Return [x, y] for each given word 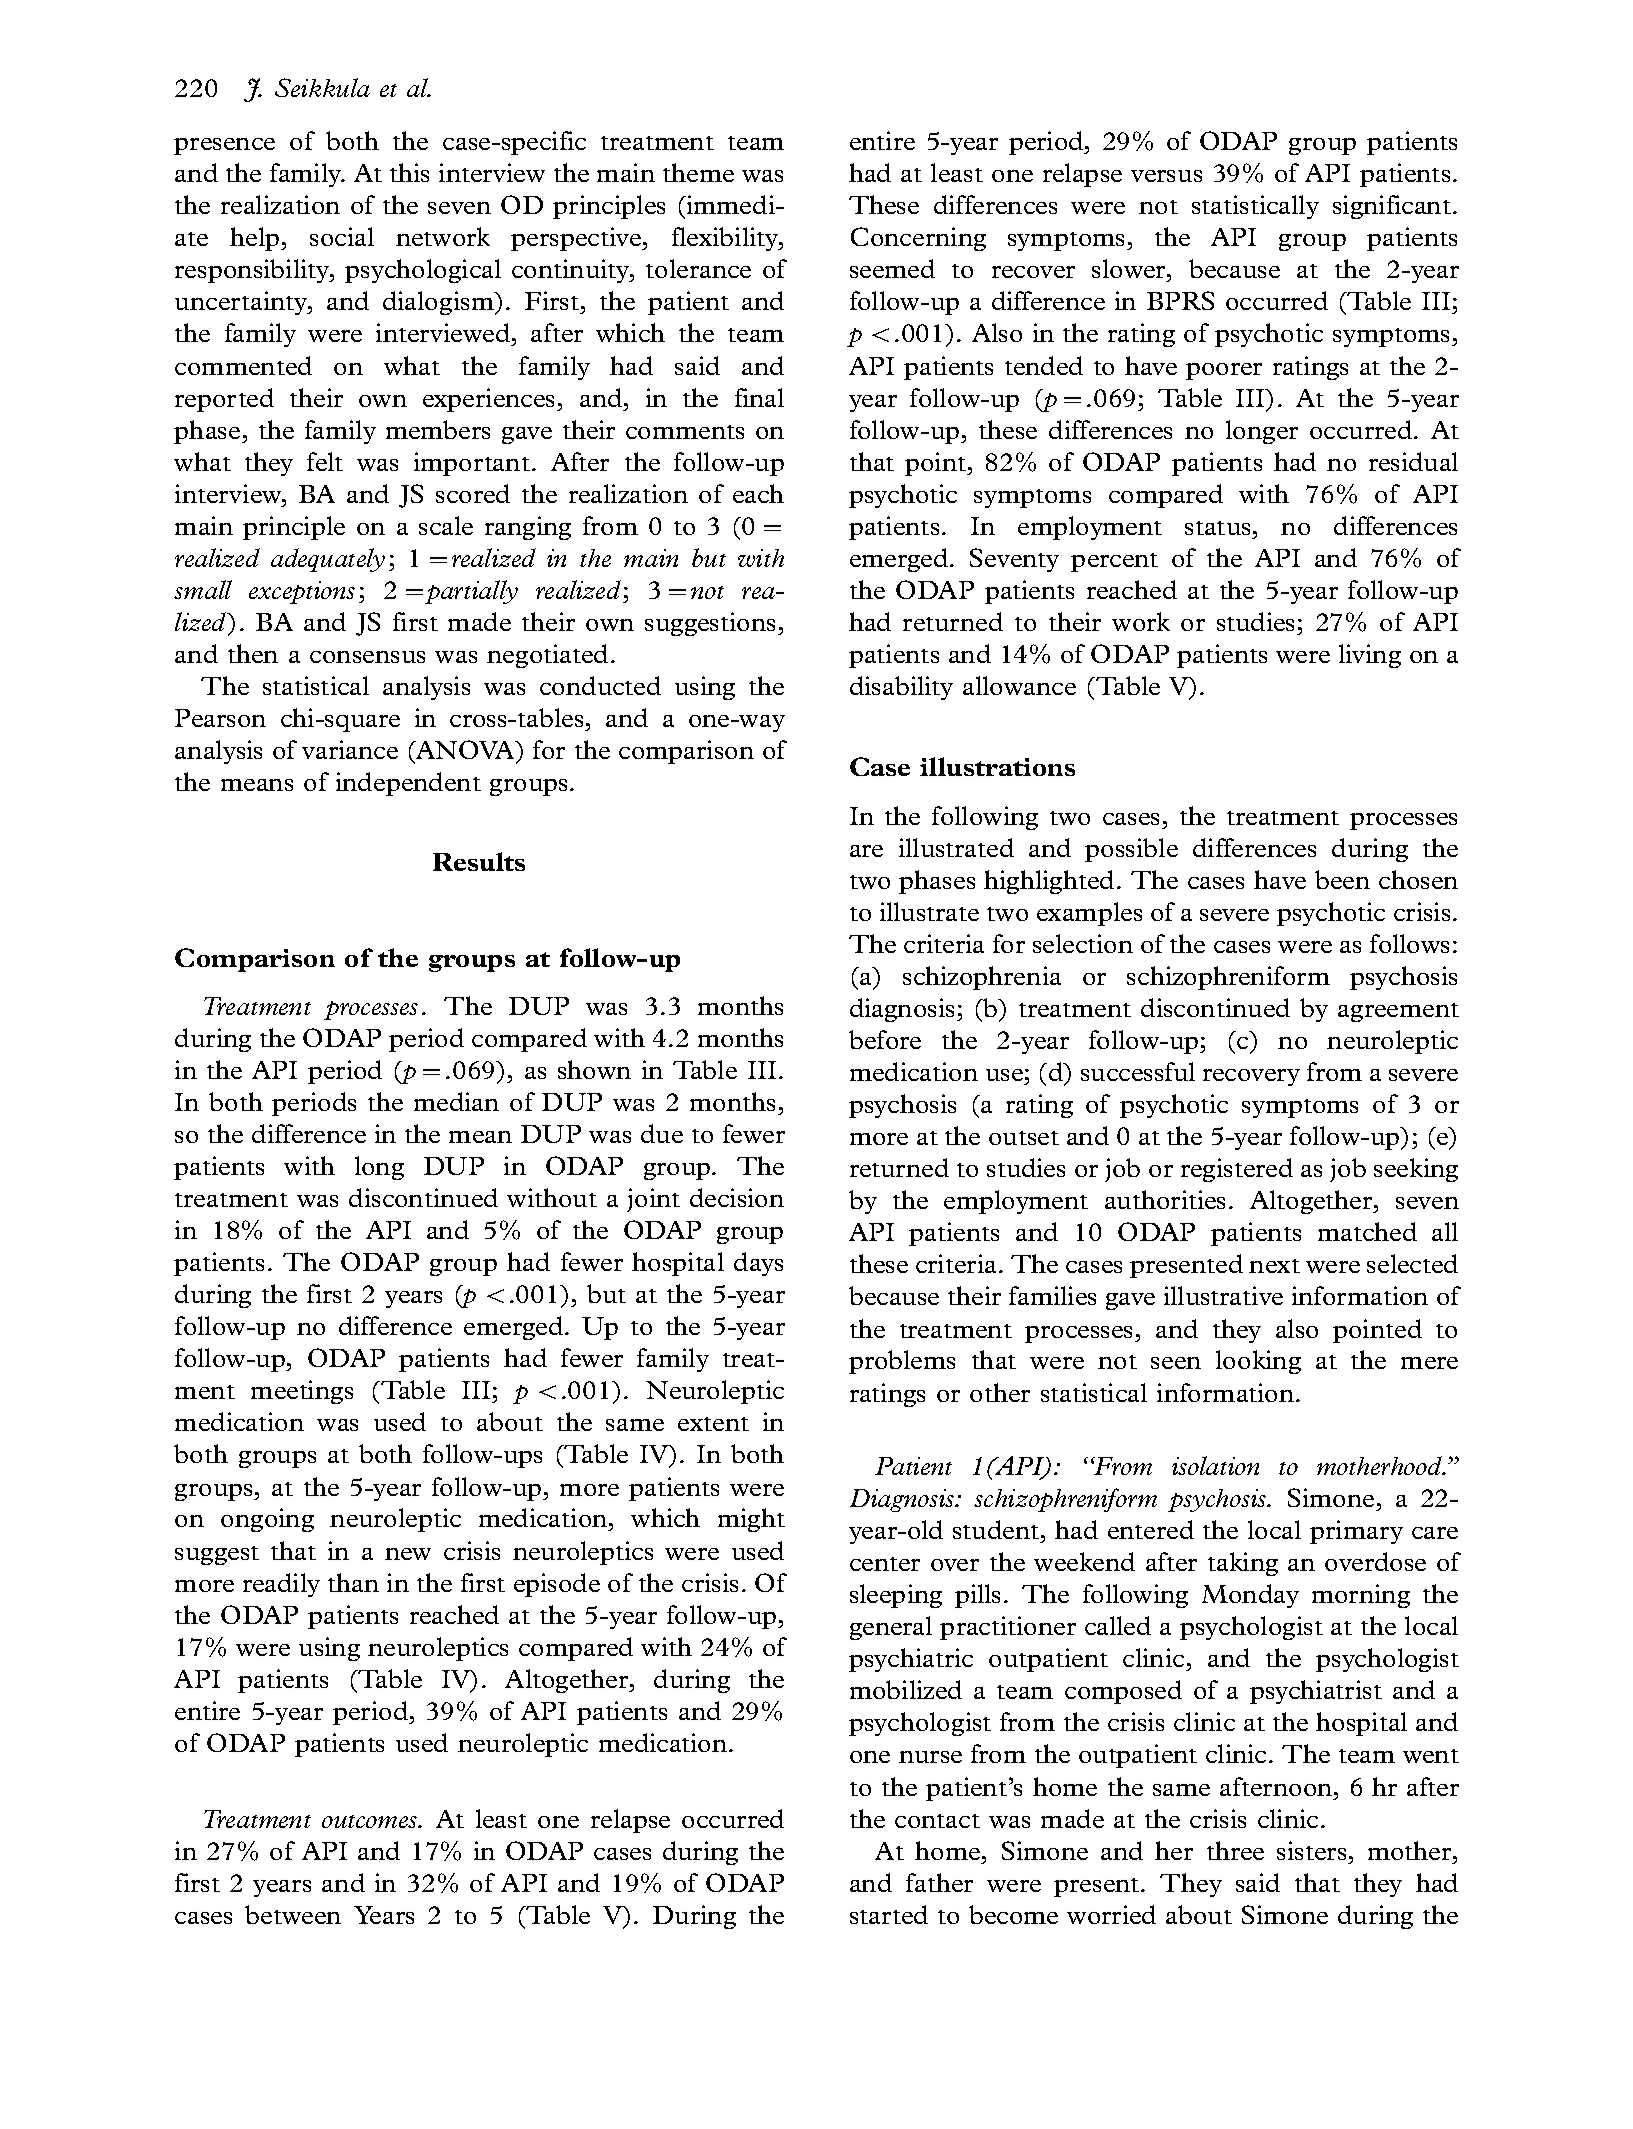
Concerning [918, 239]
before [885, 1039]
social [342, 236]
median [456, 1101]
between [293, 1914]
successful [1138, 1071]
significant [1392, 207]
